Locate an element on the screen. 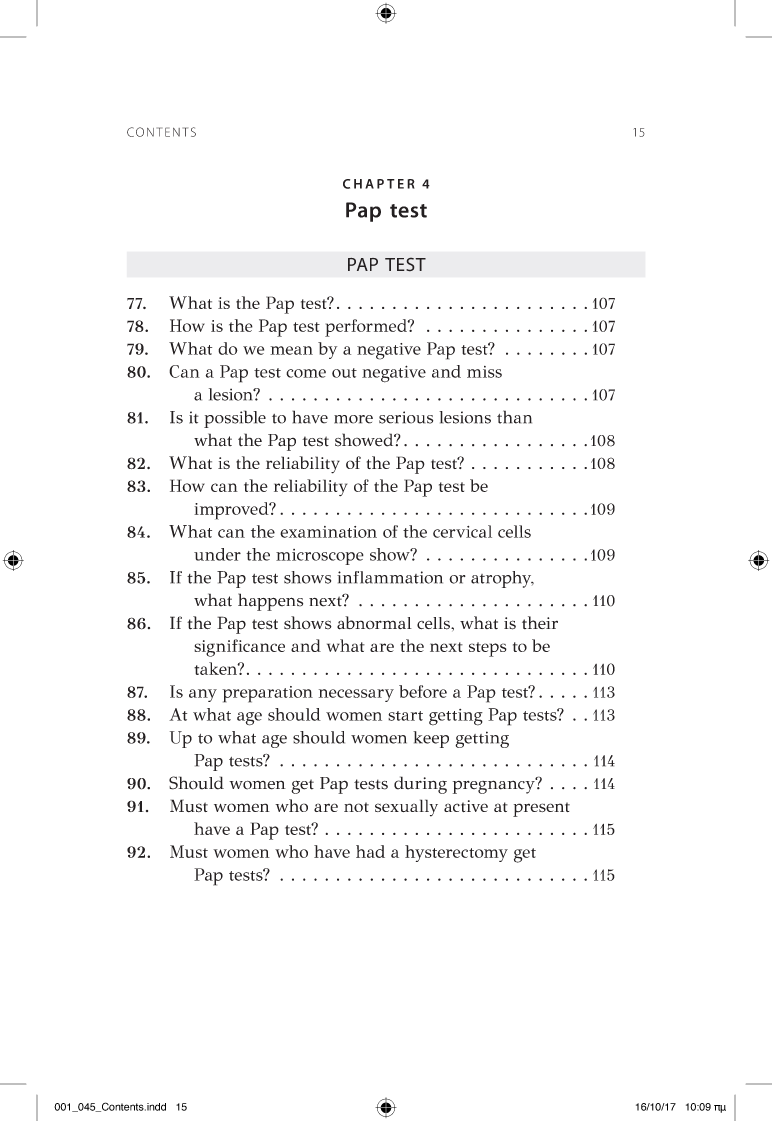  steps is located at coordinates (488, 649).
